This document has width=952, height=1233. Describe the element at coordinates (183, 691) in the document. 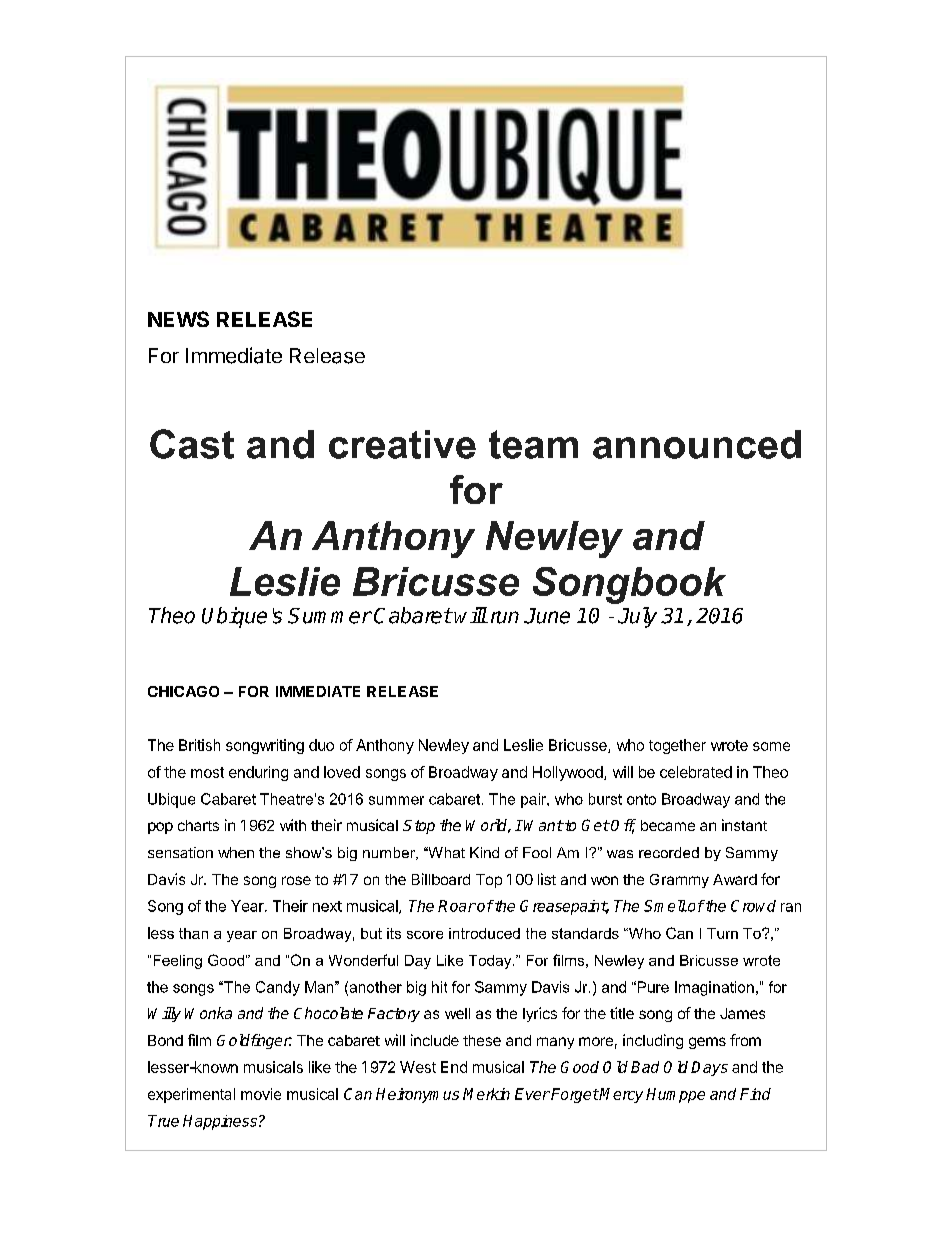

I see `CHICAGO` at that location.
